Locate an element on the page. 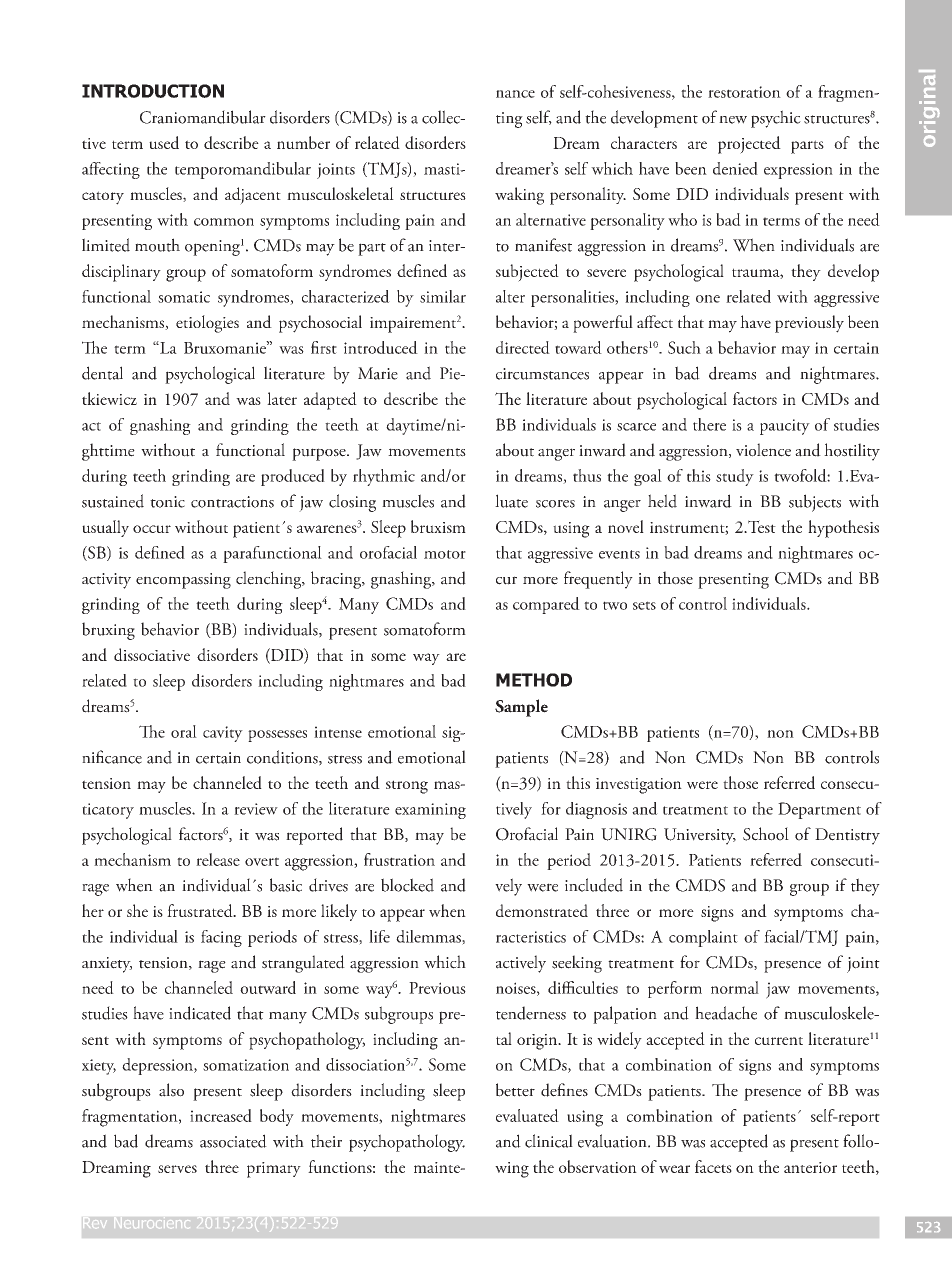  clinical is located at coordinates (549, 1141).
